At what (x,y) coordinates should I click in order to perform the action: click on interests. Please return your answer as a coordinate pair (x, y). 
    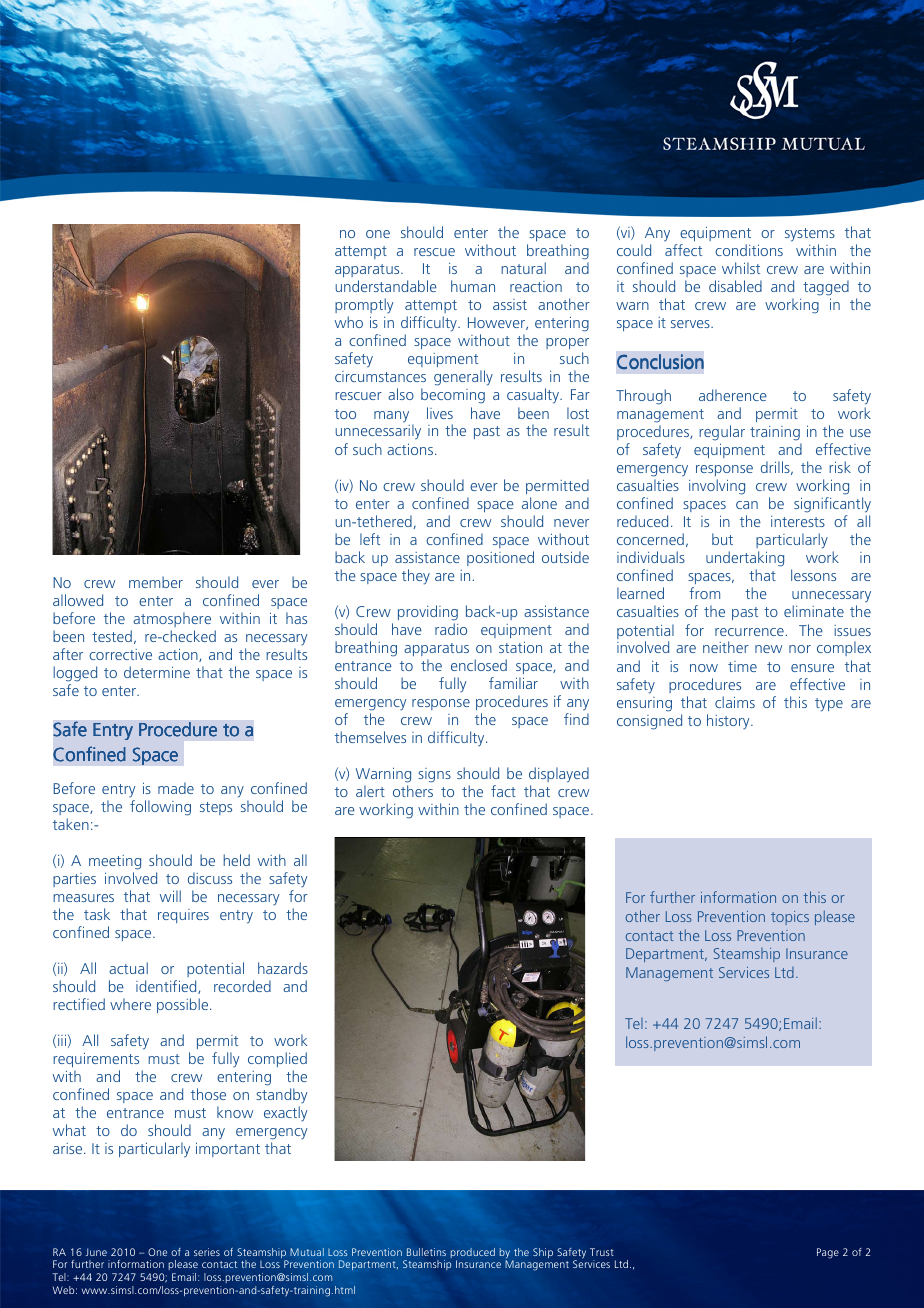
    Looking at the image, I should click on (798, 521).
